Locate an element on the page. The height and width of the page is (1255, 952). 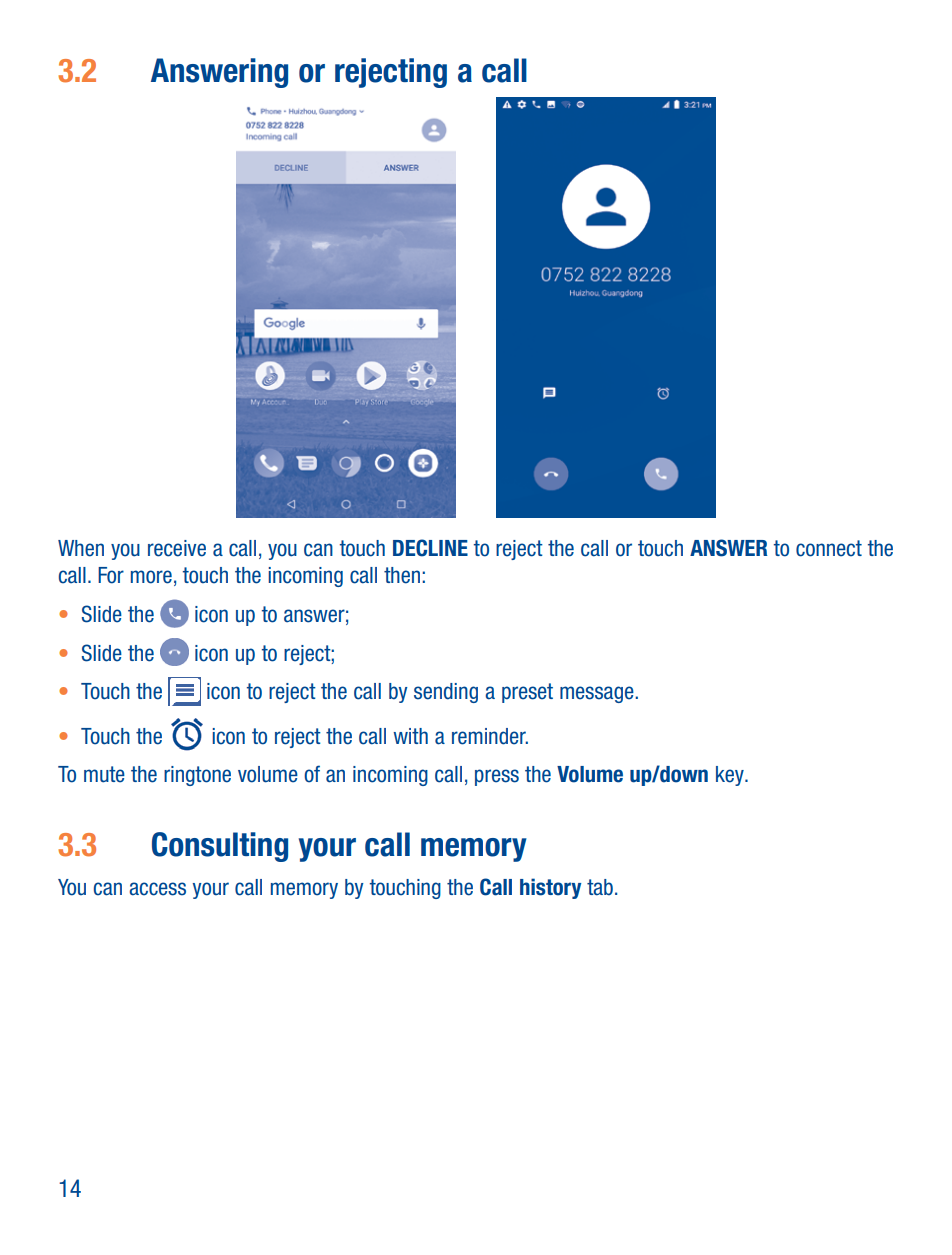
connect is located at coordinates (829, 548).
